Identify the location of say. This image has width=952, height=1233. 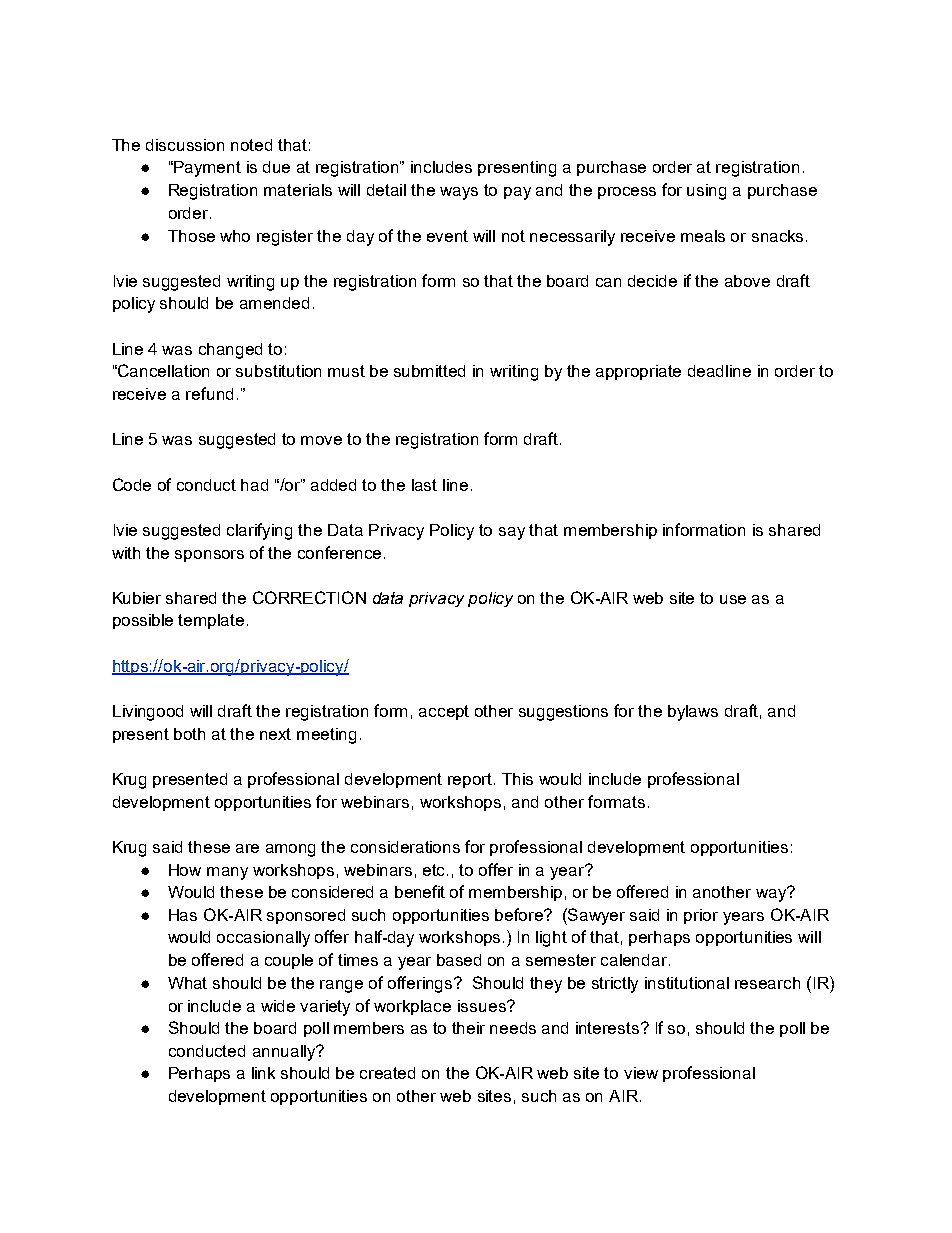
(512, 533).
